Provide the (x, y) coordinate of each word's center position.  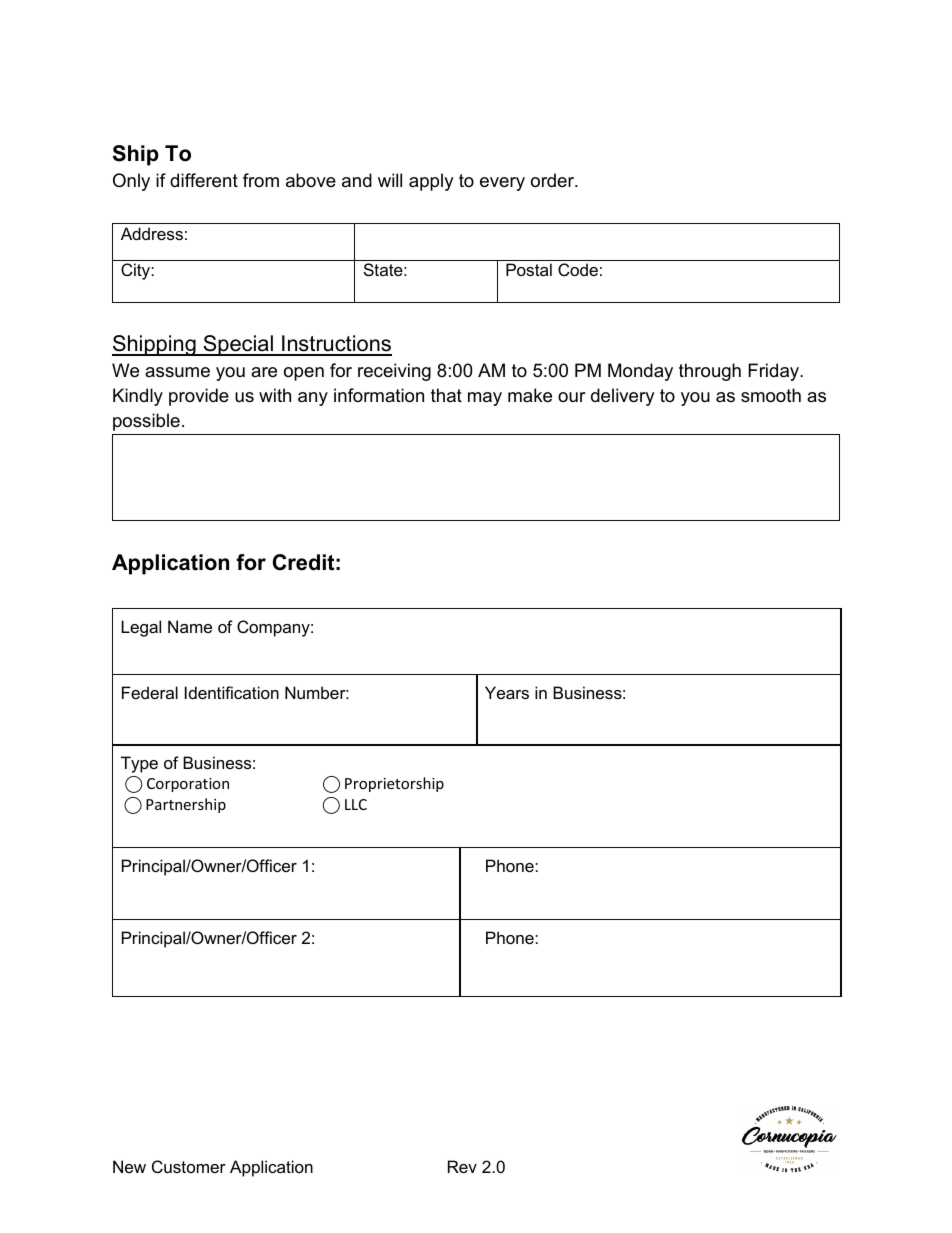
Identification (232, 692)
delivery (623, 397)
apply (431, 182)
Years (507, 692)
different (204, 180)
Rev (462, 1166)
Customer (189, 1166)
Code (578, 269)
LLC (356, 804)
